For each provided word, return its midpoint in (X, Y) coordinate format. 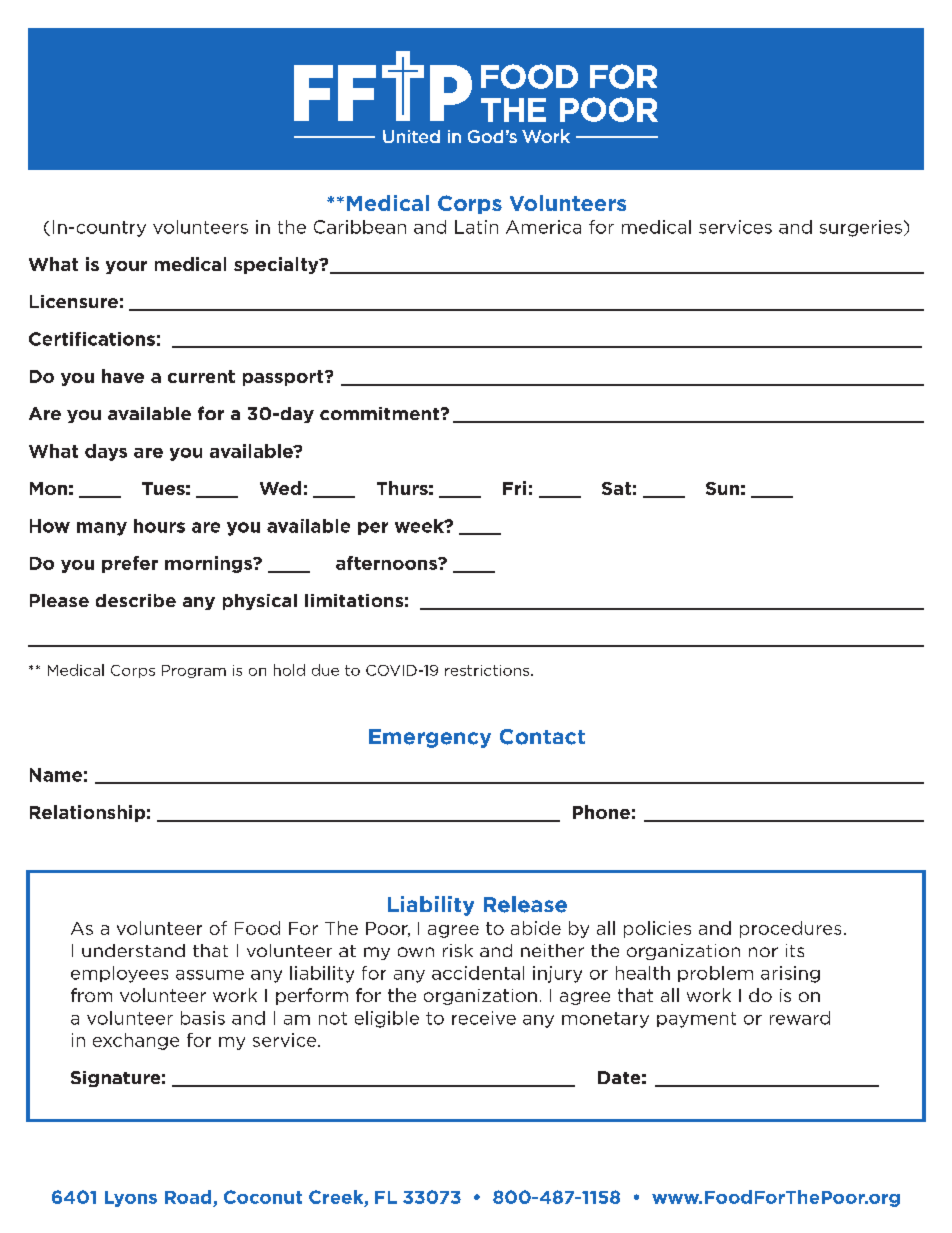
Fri (514, 488)
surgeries (861, 228)
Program (194, 671)
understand (133, 950)
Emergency (430, 738)
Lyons (131, 1199)
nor (763, 952)
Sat (616, 488)
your (126, 267)
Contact (542, 737)
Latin (476, 227)
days (106, 452)
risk (458, 950)
